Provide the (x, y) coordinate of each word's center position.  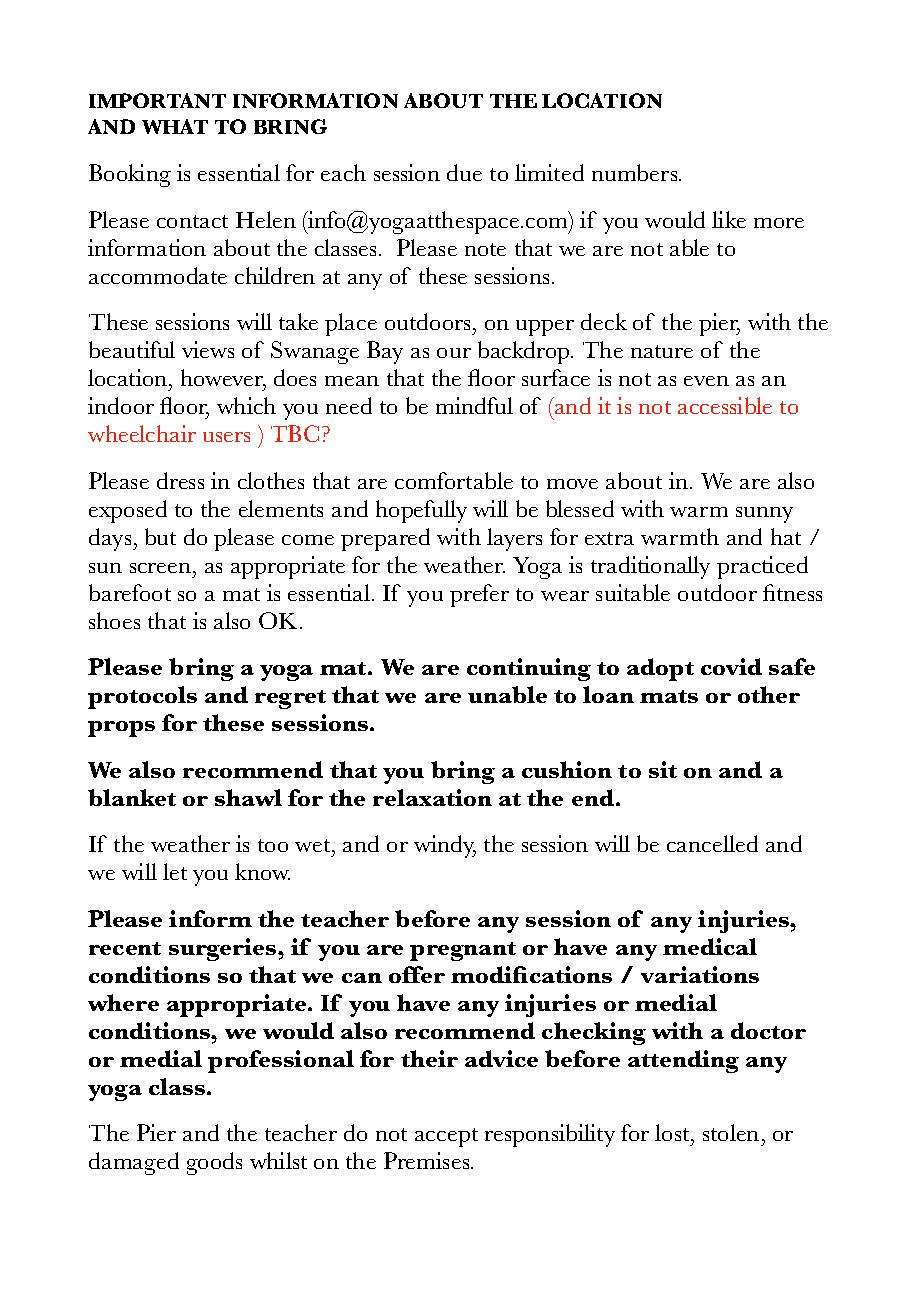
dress (180, 480)
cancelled (712, 843)
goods (214, 1163)
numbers (636, 172)
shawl (248, 797)
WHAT (175, 126)
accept (446, 1137)
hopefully (421, 511)
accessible (725, 405)
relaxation (432, 797)
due (464, 172)
